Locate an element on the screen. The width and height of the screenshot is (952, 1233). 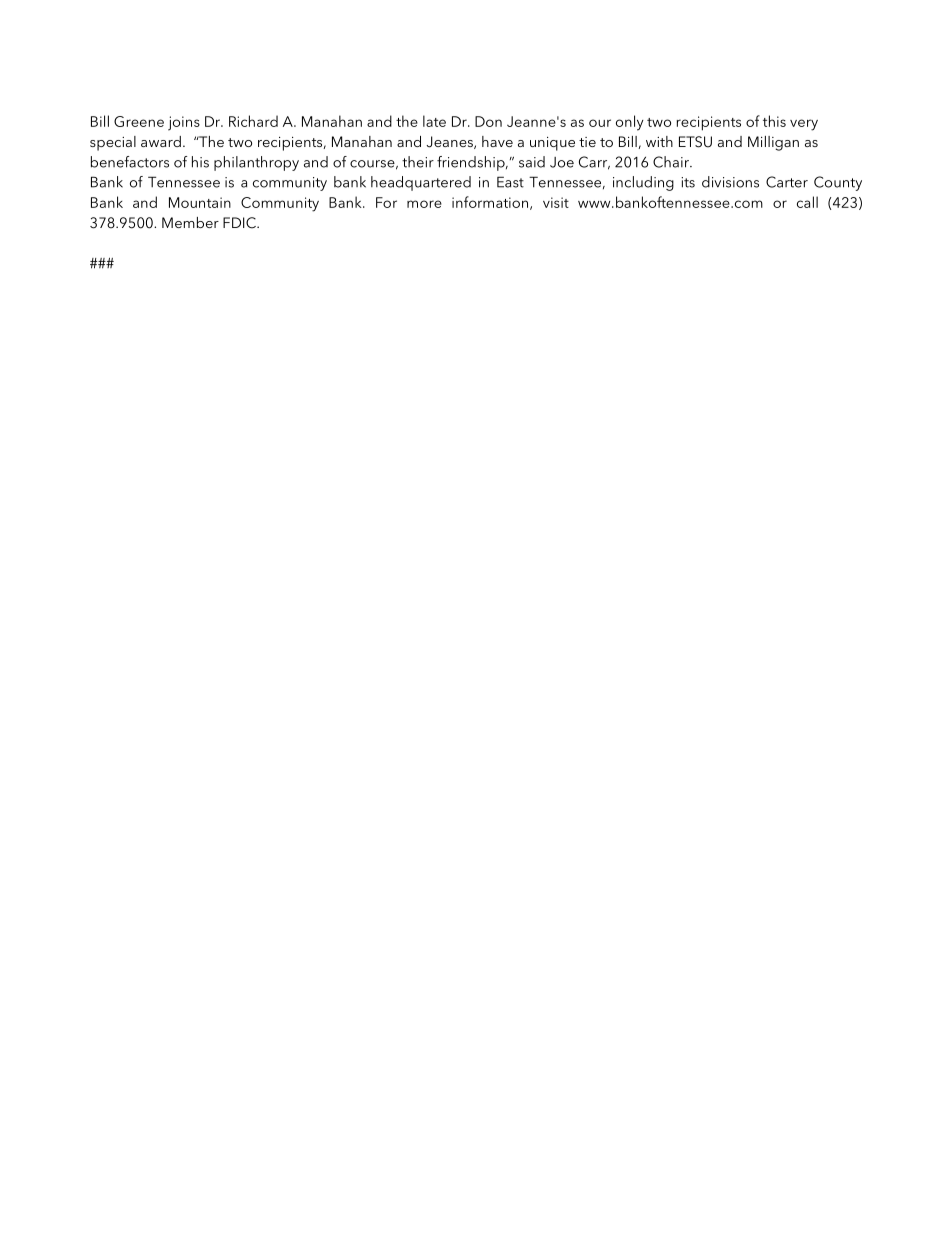
Mountain is located at coordinates (200, 202).
